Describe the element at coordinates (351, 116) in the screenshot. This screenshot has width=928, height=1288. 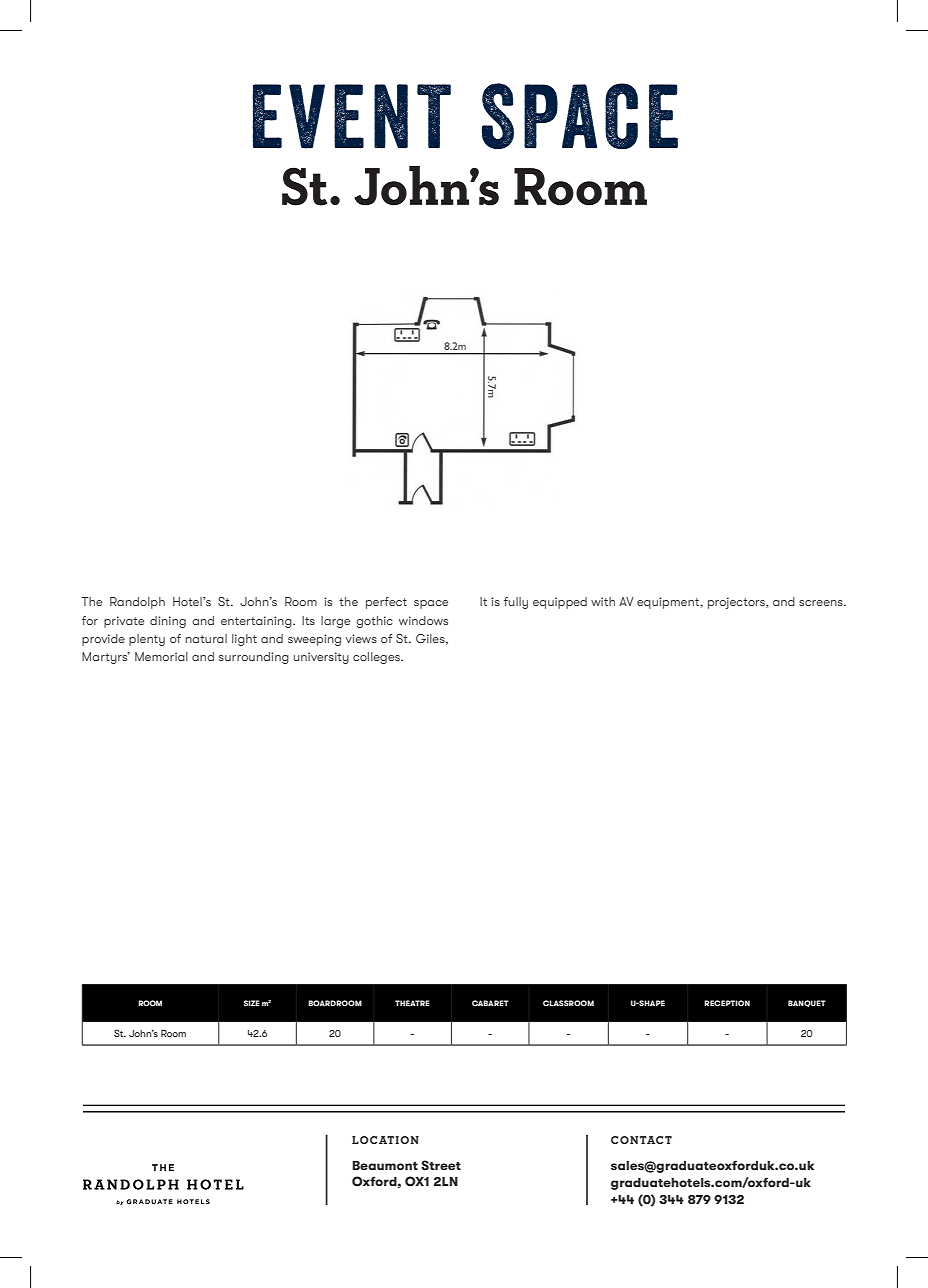
I see `EVENT` at that location.
